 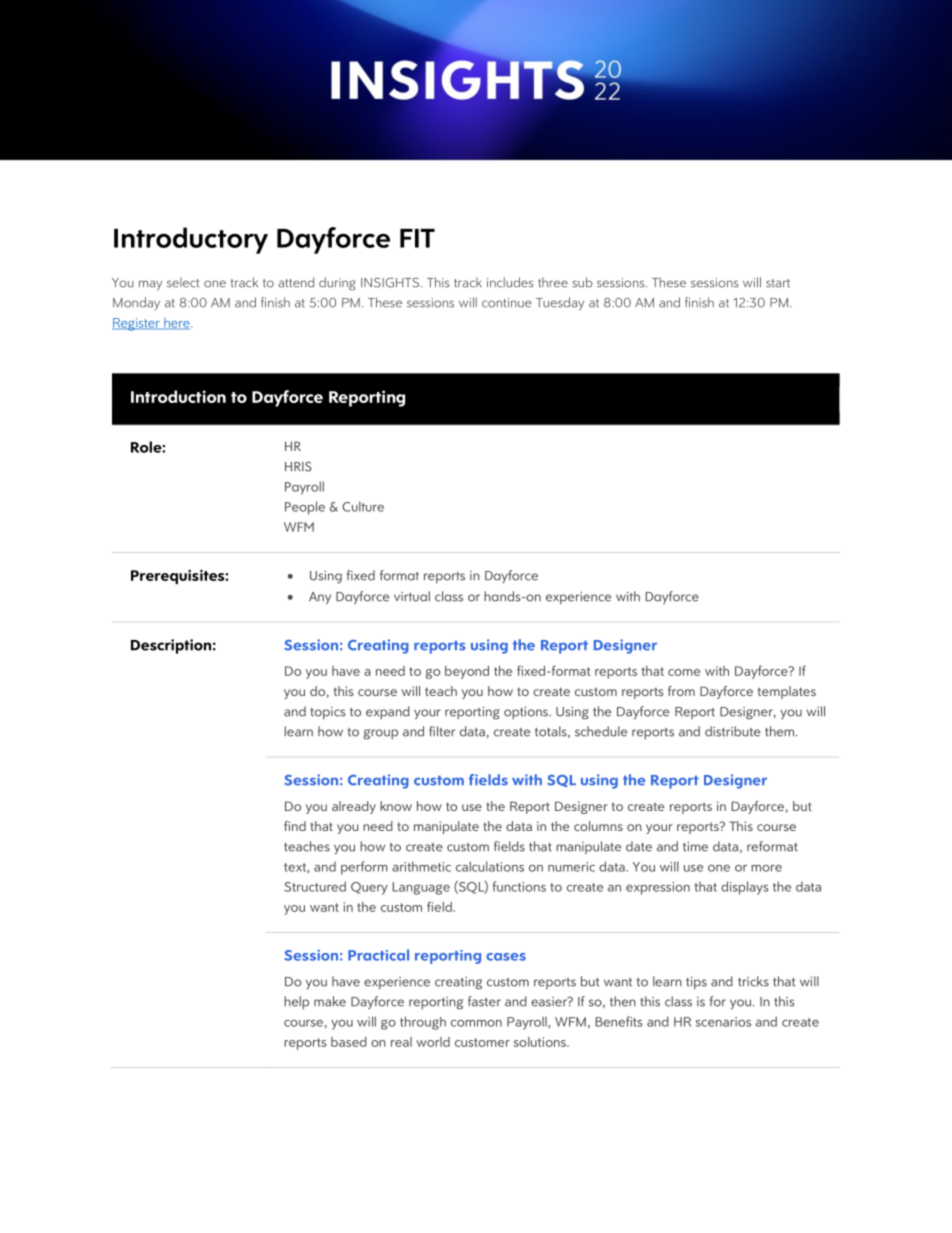 What do you see at coordinates (695, 847) in the screenshot?
I see `time` at bounding box center [695, 847].
